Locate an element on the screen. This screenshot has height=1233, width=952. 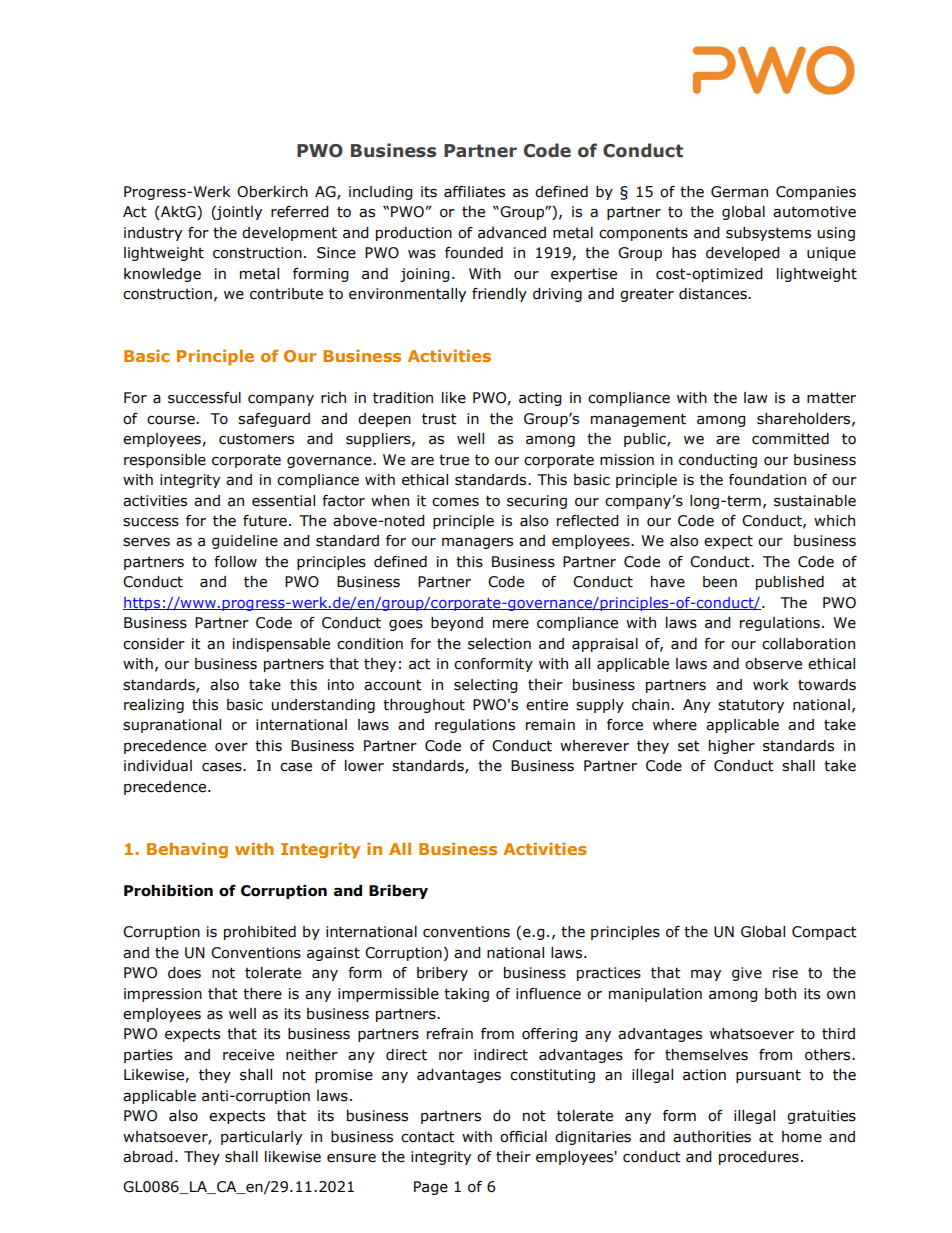
subsystems is located at coordinates (768, 234).
